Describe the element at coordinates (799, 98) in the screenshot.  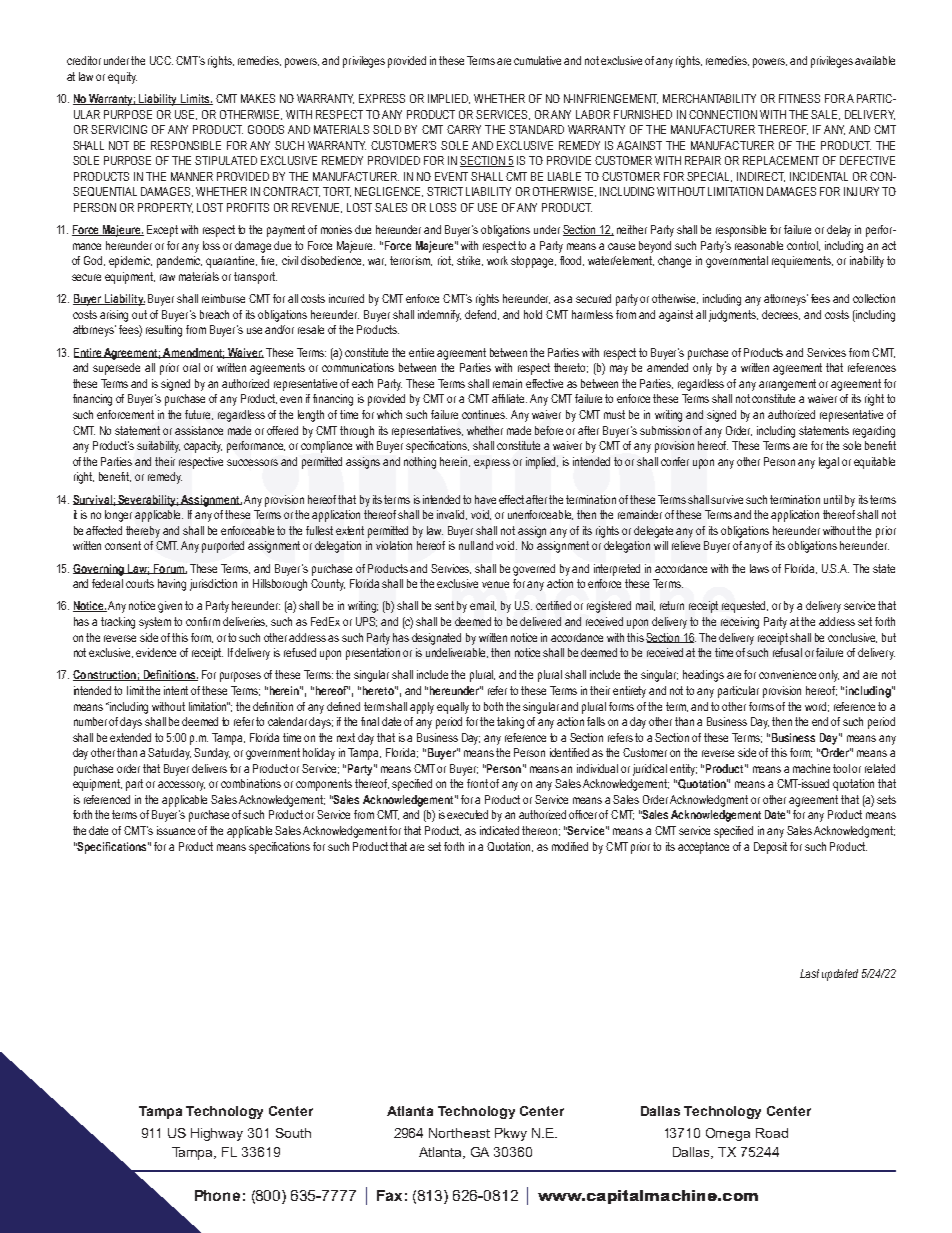
I see `FITNESS` at that location.
